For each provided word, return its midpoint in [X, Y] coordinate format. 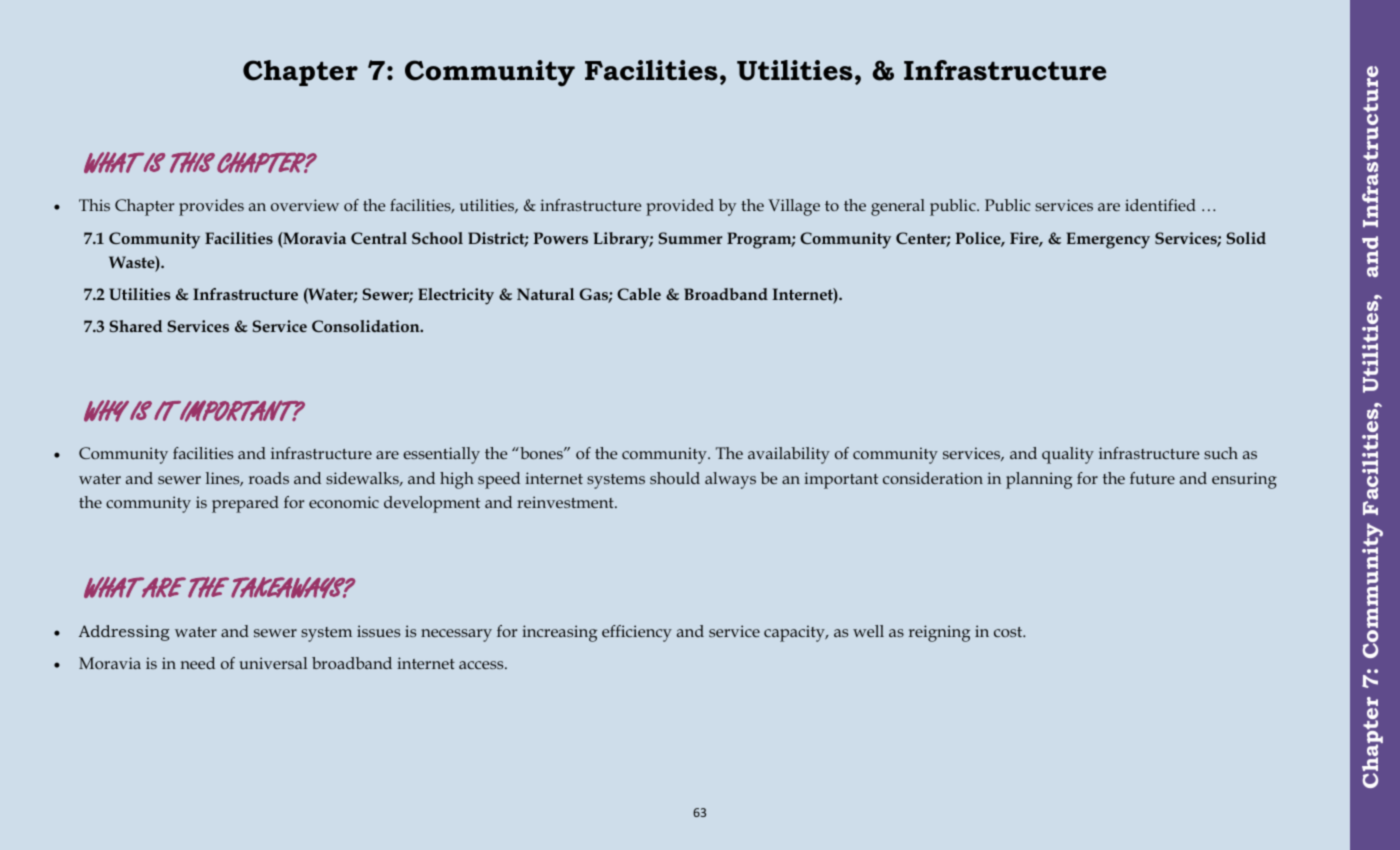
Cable [639, 294]
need [197, 663]
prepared [245, 504]
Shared [136, 326]
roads [269, 478]
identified [1160, 205]
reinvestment [566, 502]
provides [211, 207]
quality [1068, 455]
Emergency [1108, 240]
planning [1039, 480]
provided [680, 207]
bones [541, 453]
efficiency [637, 633]
